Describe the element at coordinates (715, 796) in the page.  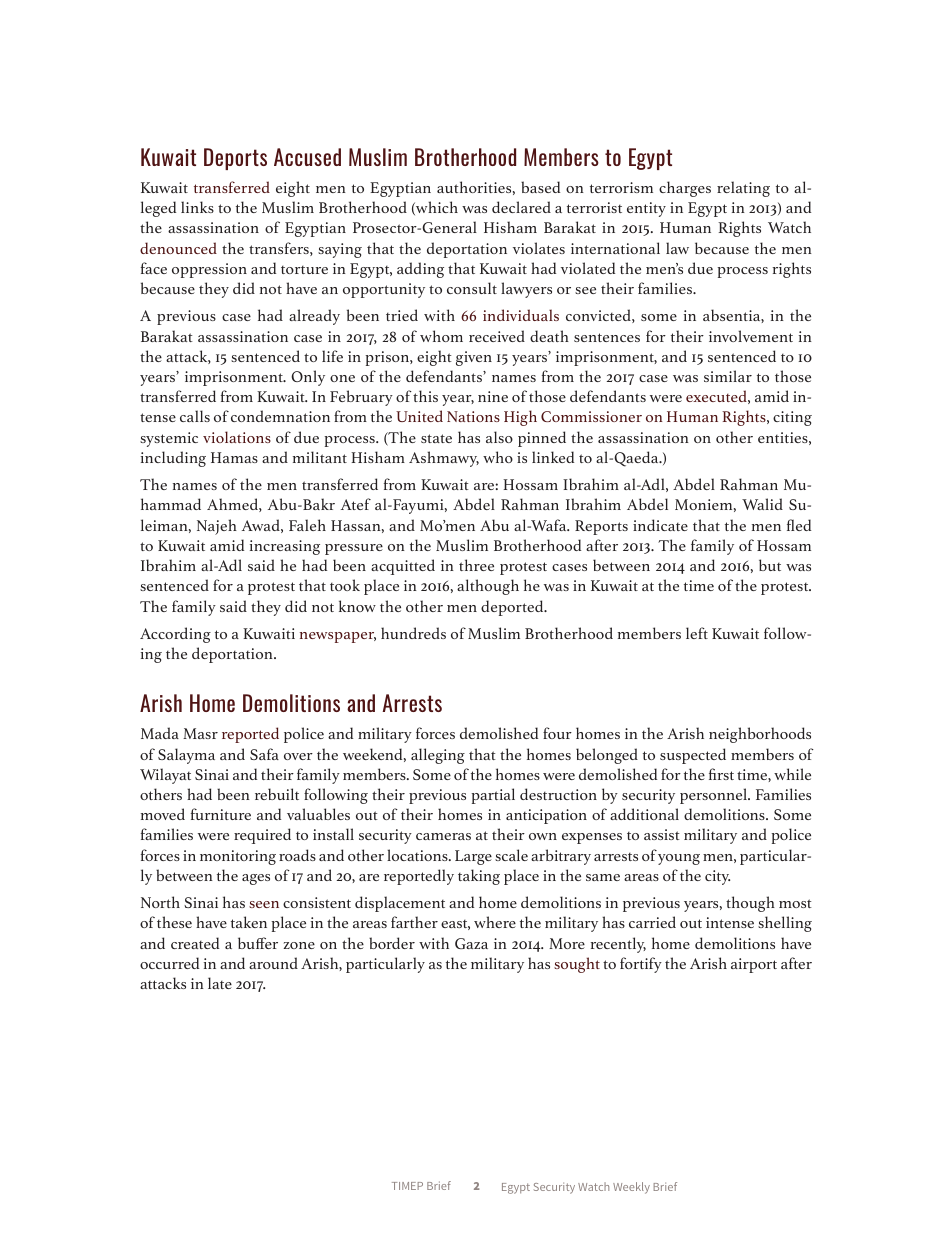
I see `personnel` at that location.
